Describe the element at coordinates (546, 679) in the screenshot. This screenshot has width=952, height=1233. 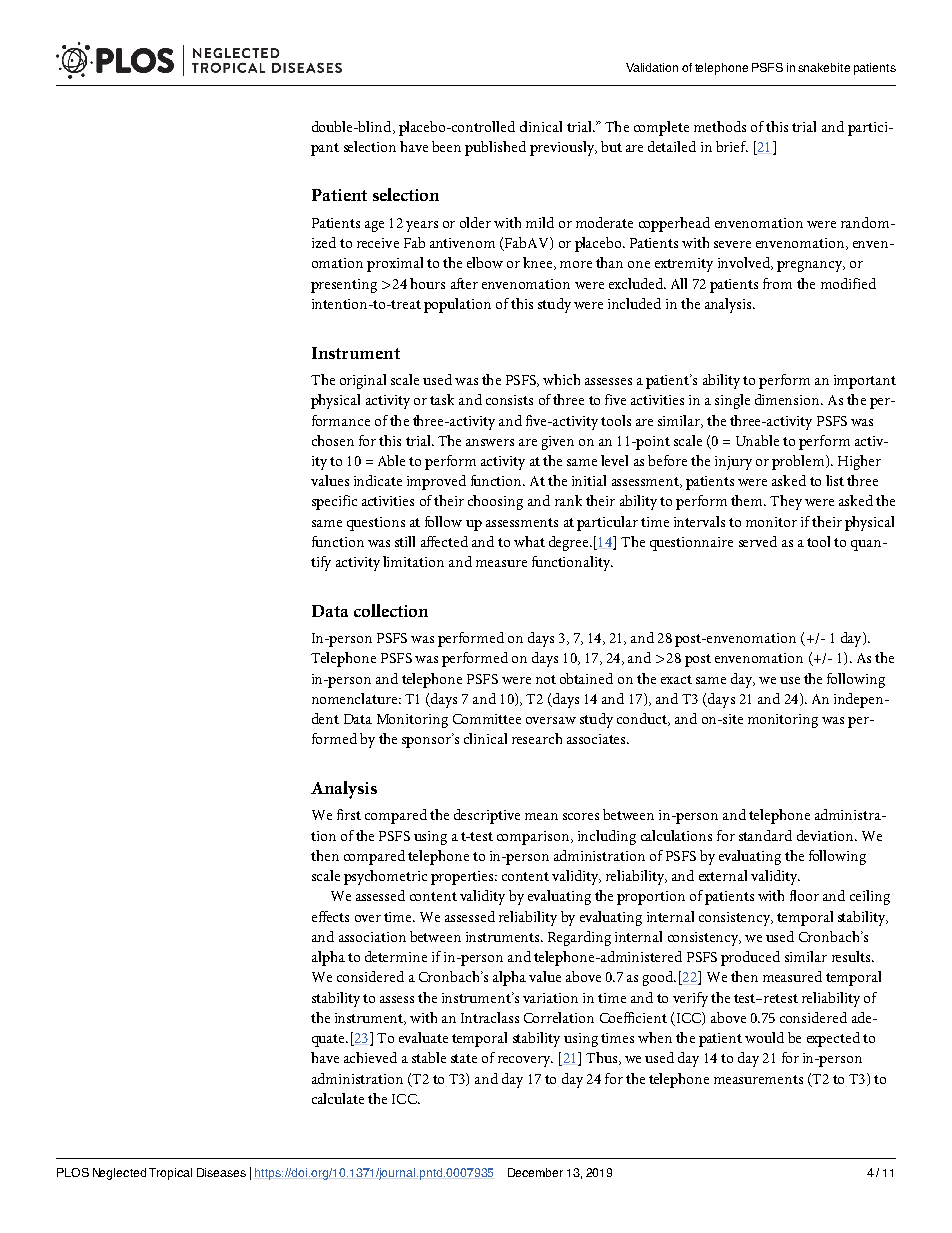
I see `not` at that location.
